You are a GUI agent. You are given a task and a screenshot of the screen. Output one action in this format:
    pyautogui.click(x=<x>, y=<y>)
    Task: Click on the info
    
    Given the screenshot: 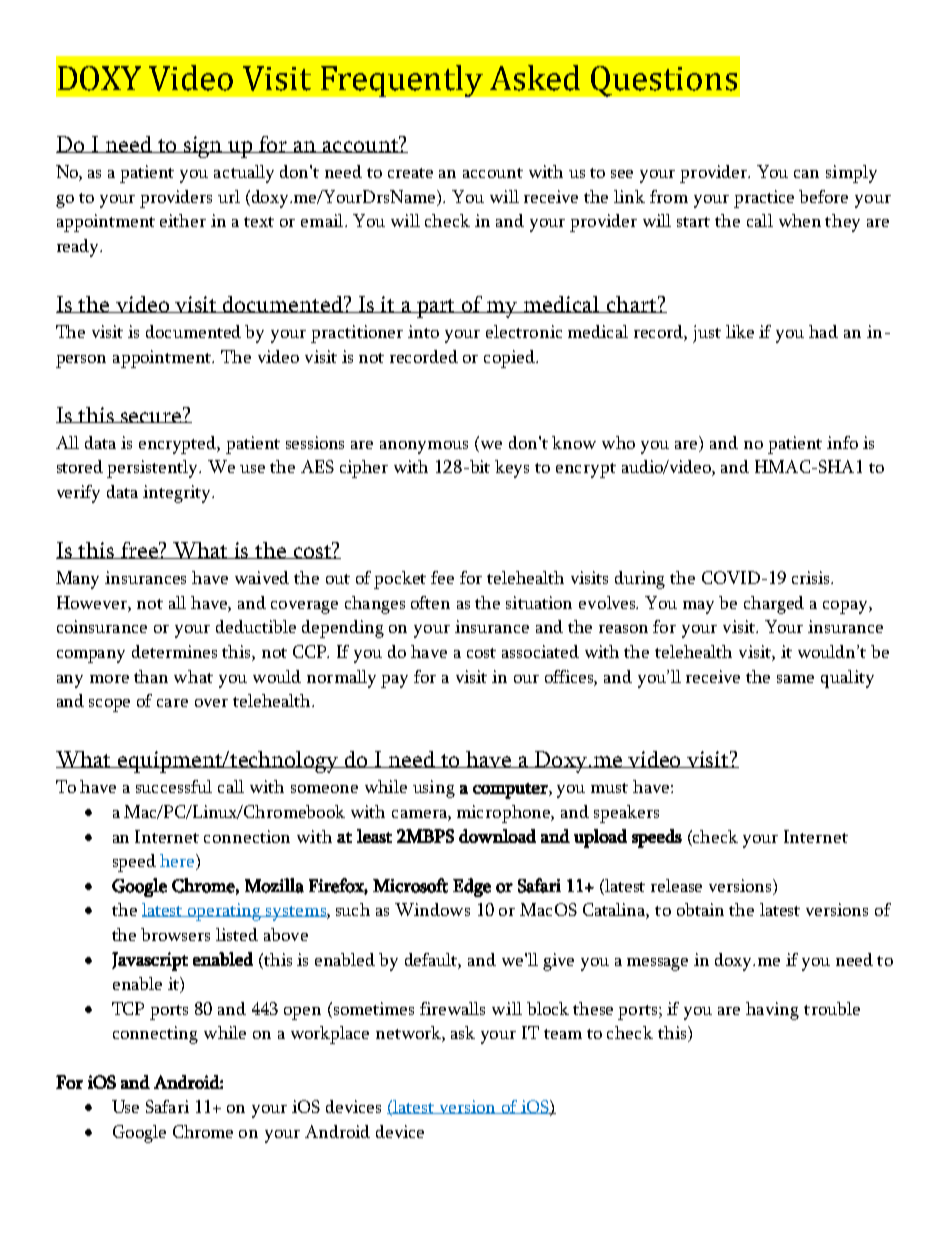 What is the action you would take?
    pyautogui.click(x=842, y=442)
